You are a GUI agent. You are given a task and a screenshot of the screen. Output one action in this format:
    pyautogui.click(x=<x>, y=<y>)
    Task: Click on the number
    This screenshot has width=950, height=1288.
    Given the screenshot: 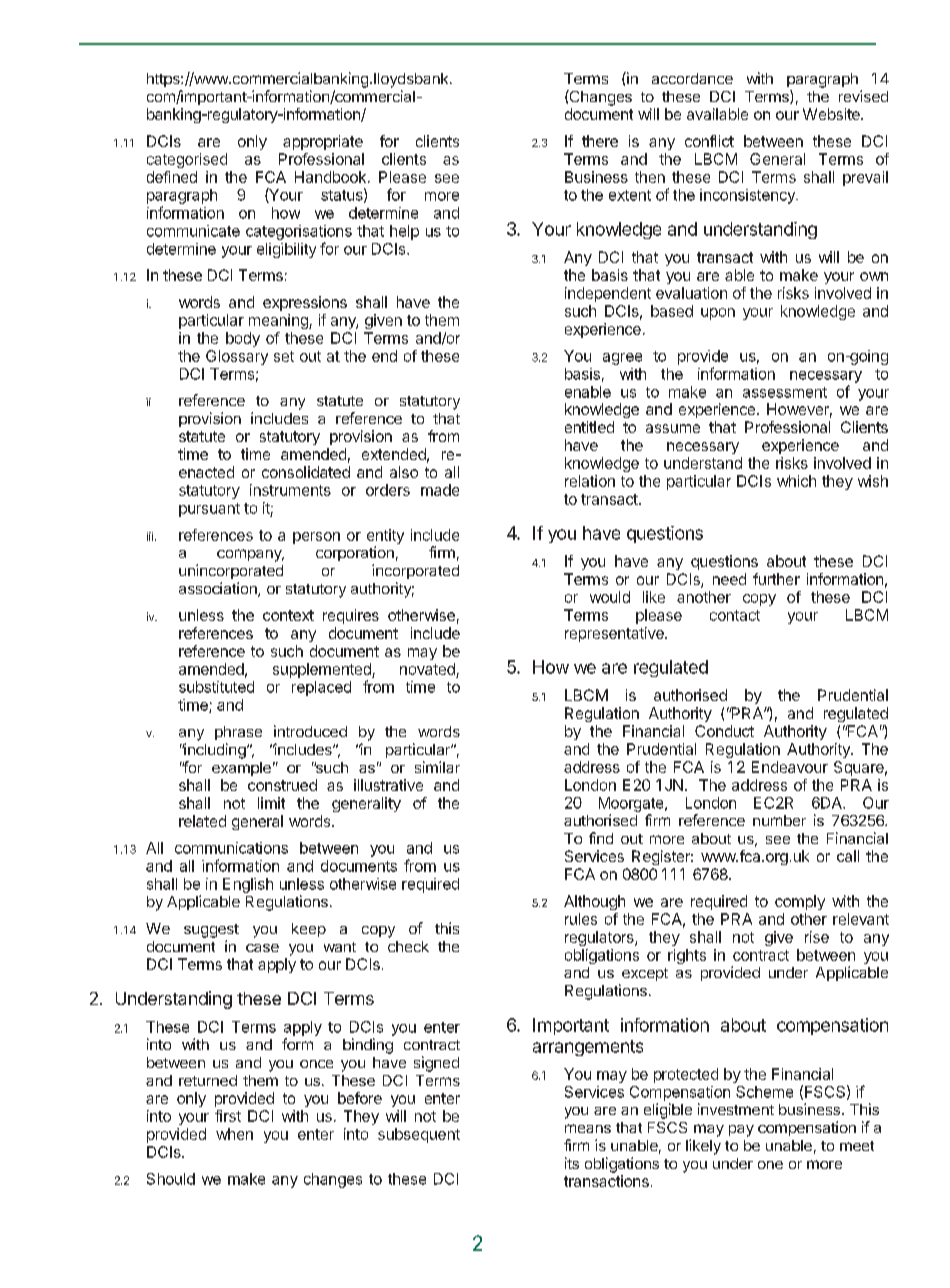 What is the action you would take?
    pyautogui.click(x=779, y=820)
